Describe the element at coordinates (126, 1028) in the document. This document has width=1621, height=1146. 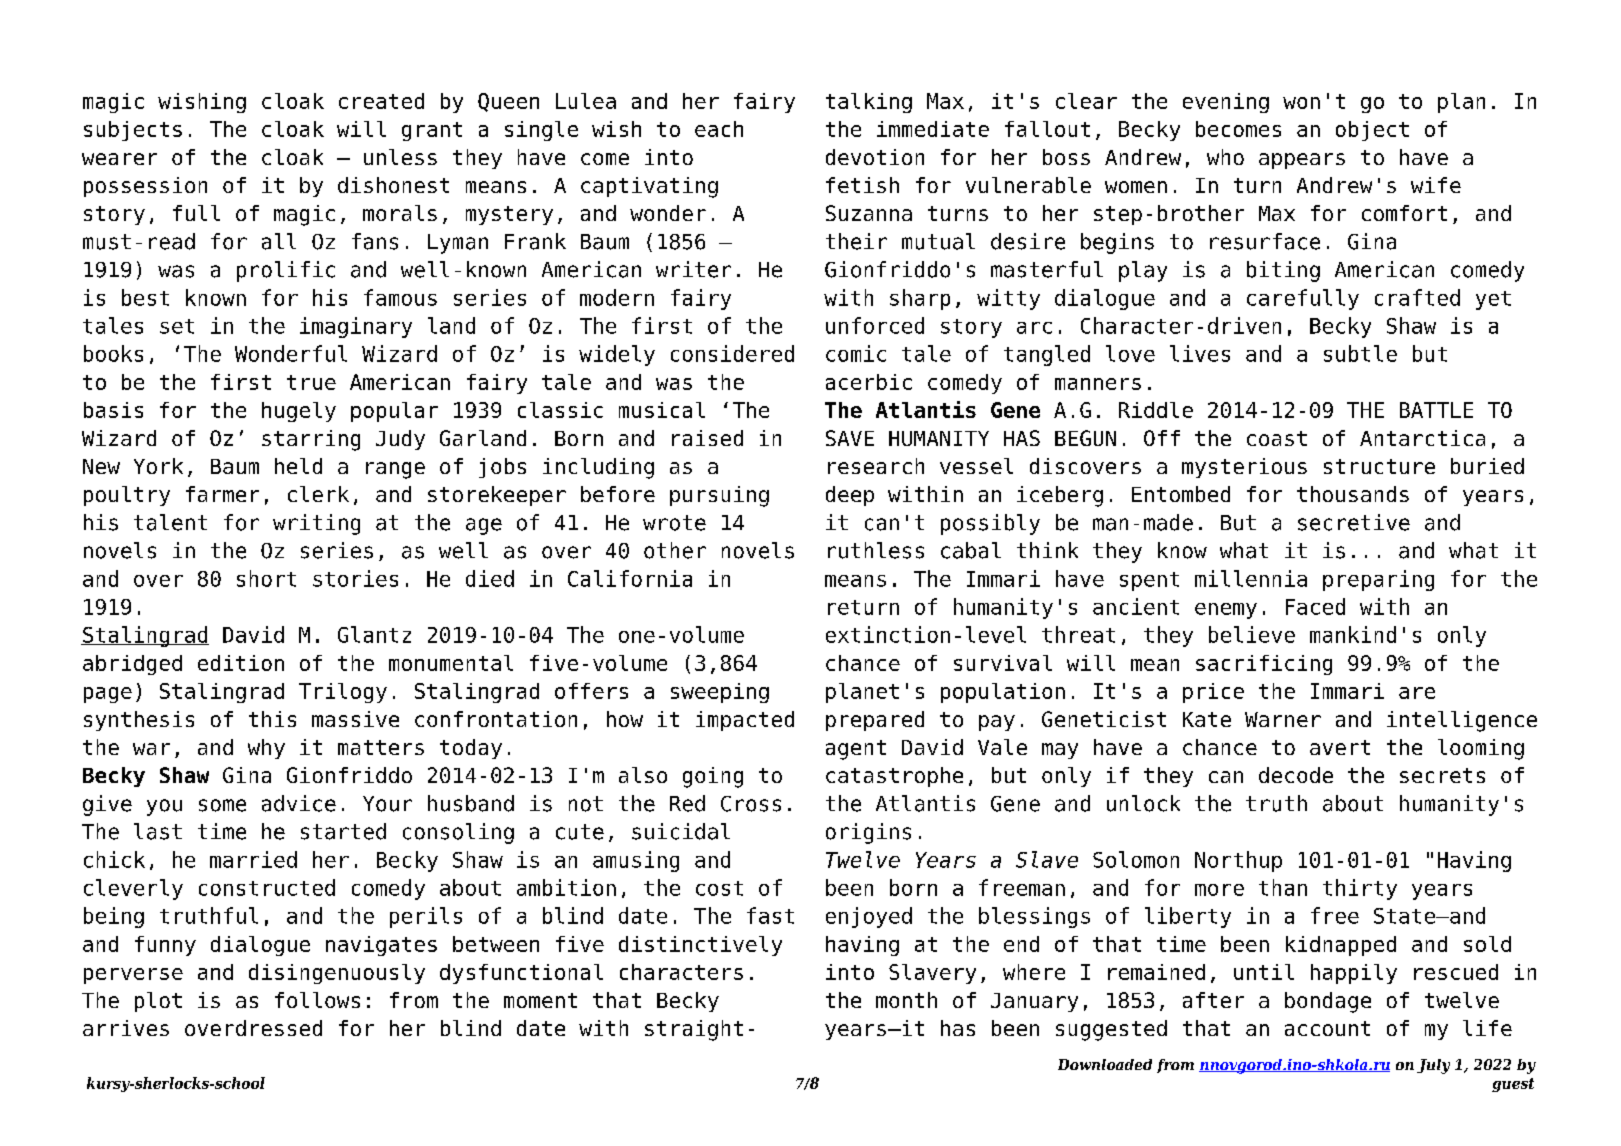
I see `arrives` at that location.
